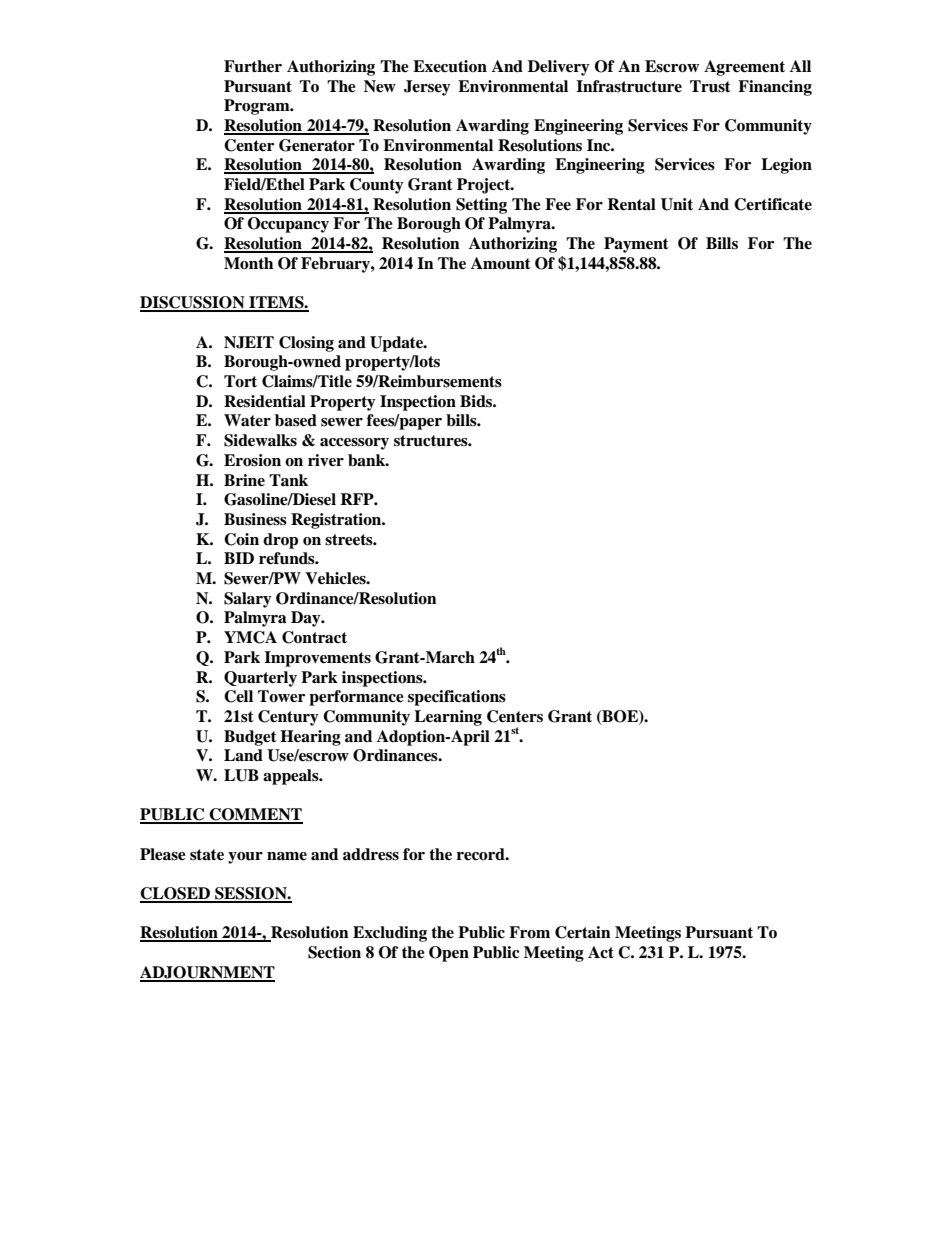 This screenshot has height=1233, width=952. Describe the element at coordinates (457, 698) in the screenshot. I see `specifications` at that location.
